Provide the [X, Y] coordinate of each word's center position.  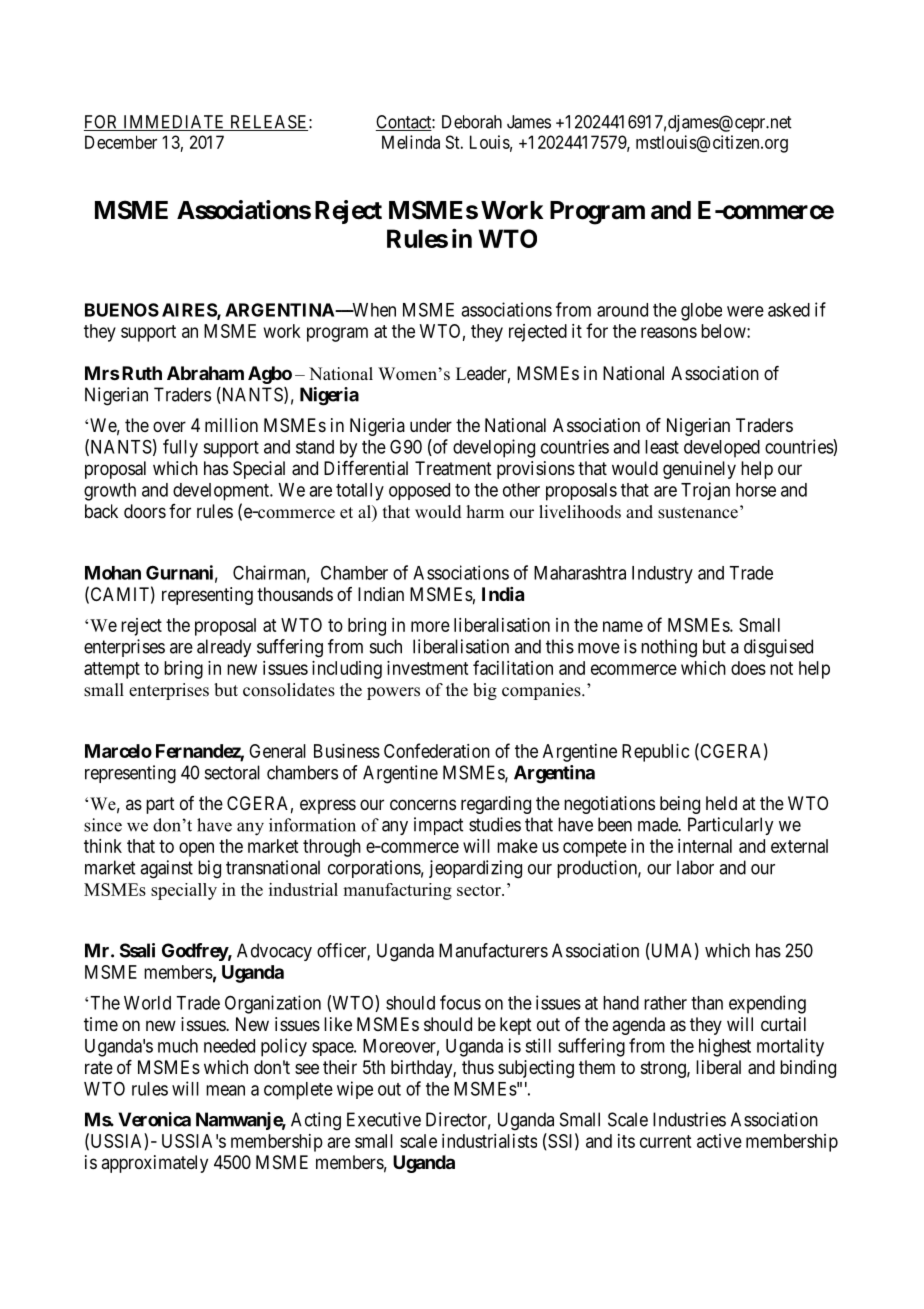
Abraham [205, 373]
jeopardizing [475, 869]
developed [722, 449]
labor [695, 867]
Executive [384, 1119]
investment [427, 668]
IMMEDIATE [174, 123]
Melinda [411, 142]
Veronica [154, 1119]
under [431, 425]
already [224, 648]
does [748, 668]
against [166, 869]
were [745, 311]
